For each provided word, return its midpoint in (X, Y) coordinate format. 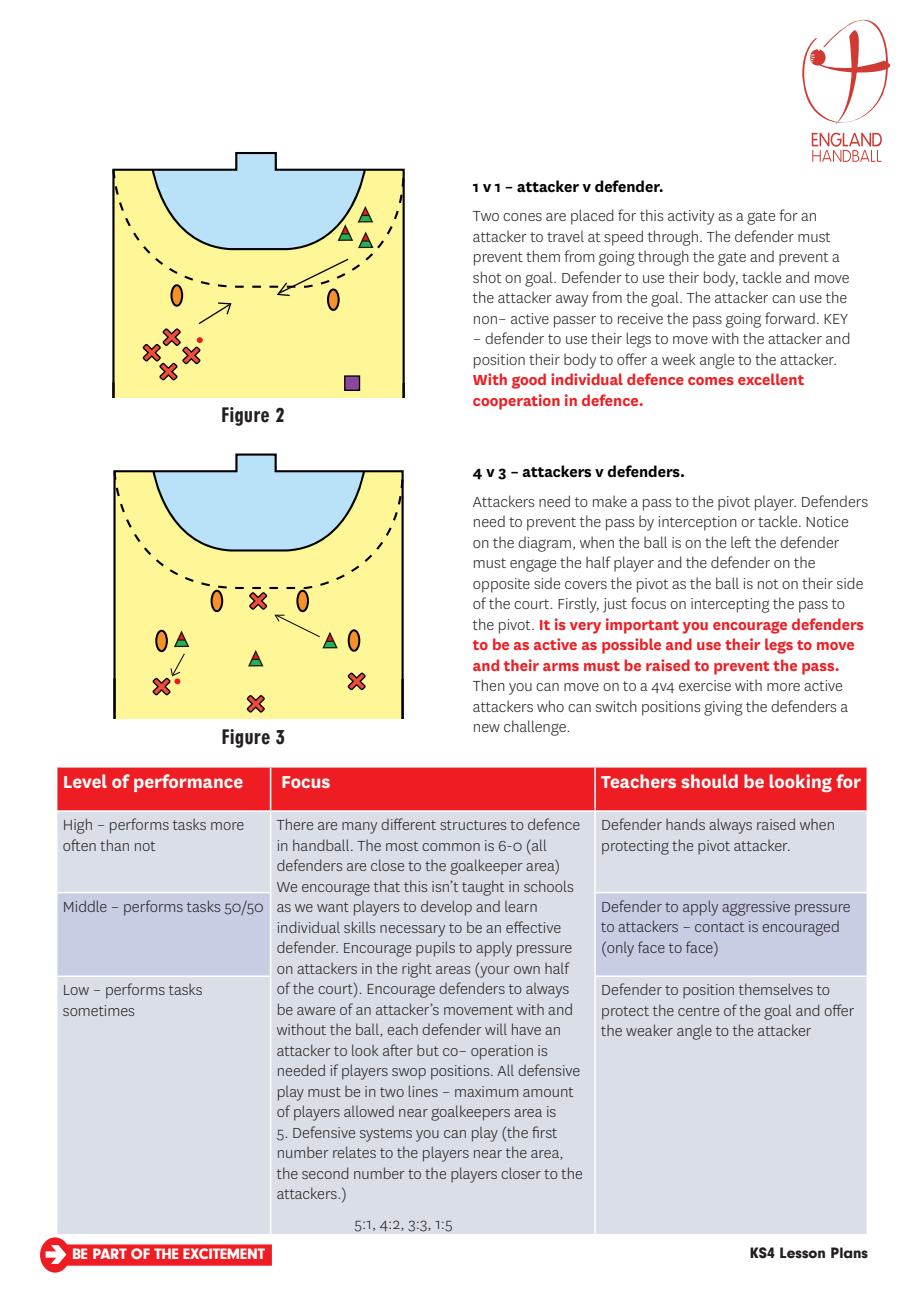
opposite (501, 585)
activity (691, 217)
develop (446, 908)
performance (188, 783)
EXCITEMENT (224, 1253)
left (741, 542)
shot (487, 277)
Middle (85, 906)
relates (354, 1152)
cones (522, 217)
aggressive (756, 908)
